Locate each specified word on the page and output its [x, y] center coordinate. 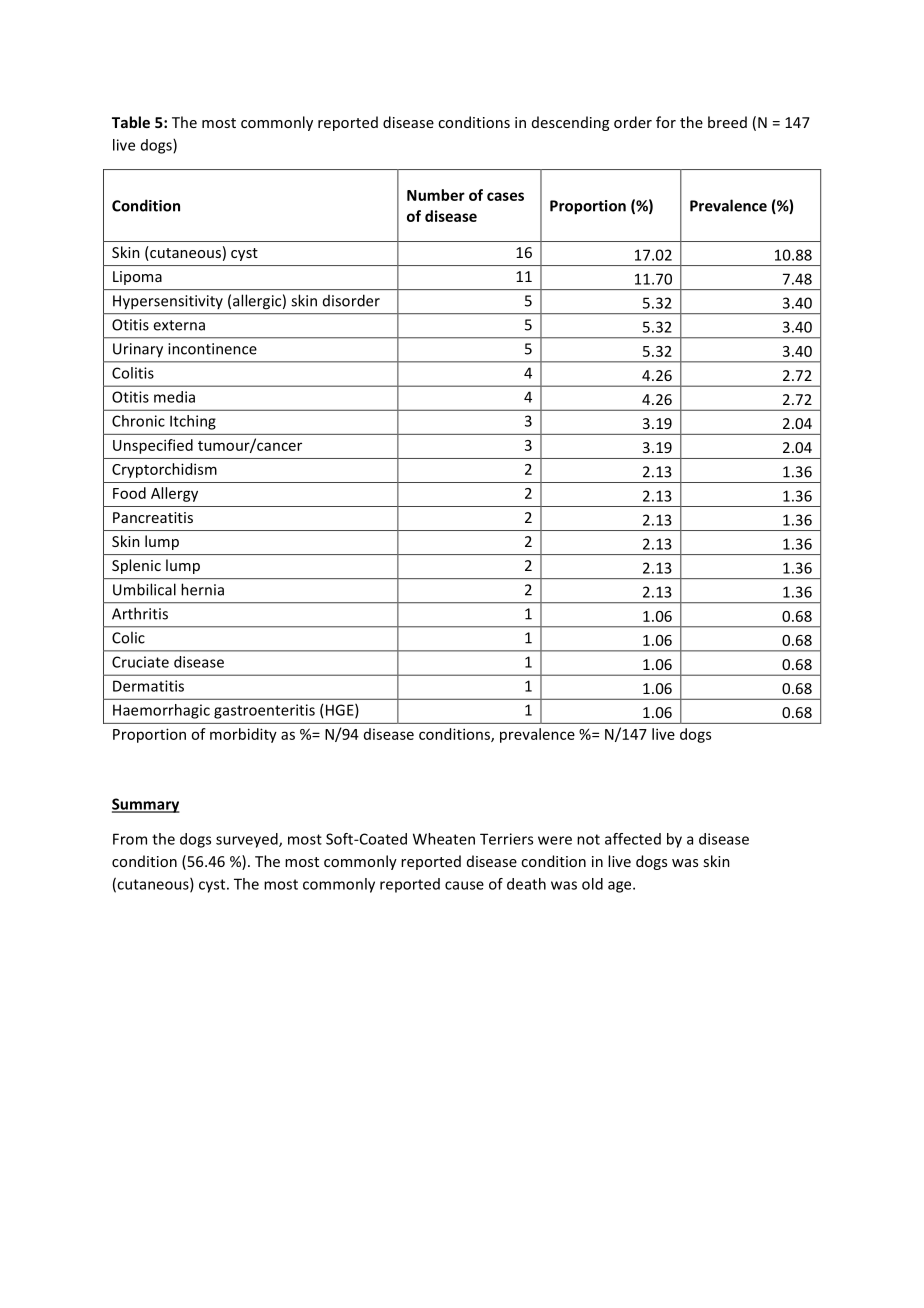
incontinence [212, 349]
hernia [202, 589]
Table [131, 122]
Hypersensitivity [168, 302]
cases [505, 196]
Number [436, 195]
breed [727, 122]
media [174, 397]
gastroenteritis [264, 711]
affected [633, 839]
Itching [193, 422]
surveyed [248, 840]
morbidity [243, 735]
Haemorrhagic [161, 711]
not [588, 839]
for [666, 122]
